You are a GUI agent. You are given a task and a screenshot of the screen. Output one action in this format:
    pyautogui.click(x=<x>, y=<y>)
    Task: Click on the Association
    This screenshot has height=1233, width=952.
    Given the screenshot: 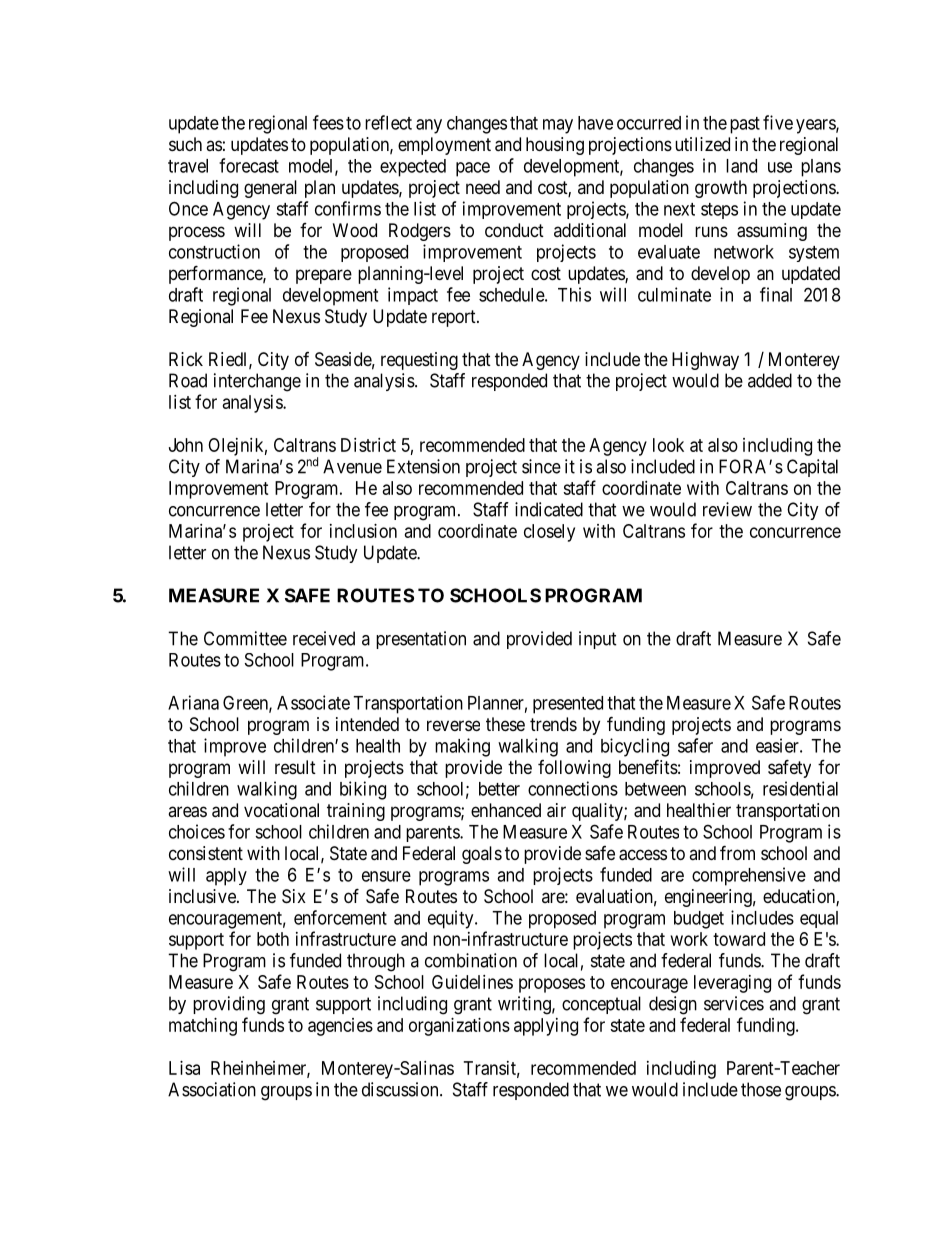 What is the action you would take?
    pyautogui.click(x=212, y=1089)
